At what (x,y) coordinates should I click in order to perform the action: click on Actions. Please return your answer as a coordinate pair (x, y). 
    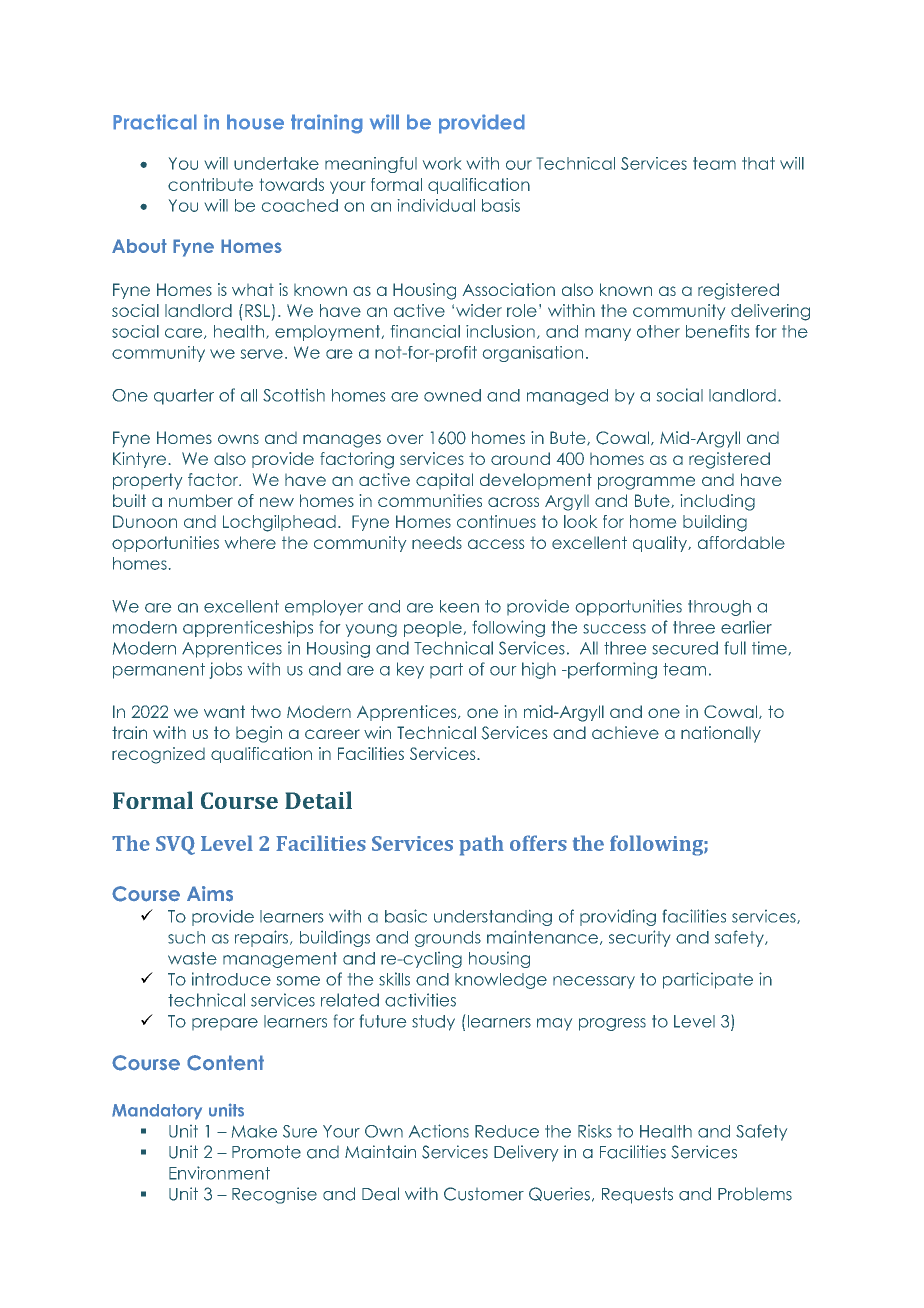
    Looking at the image, I should click on (439, 1131).
